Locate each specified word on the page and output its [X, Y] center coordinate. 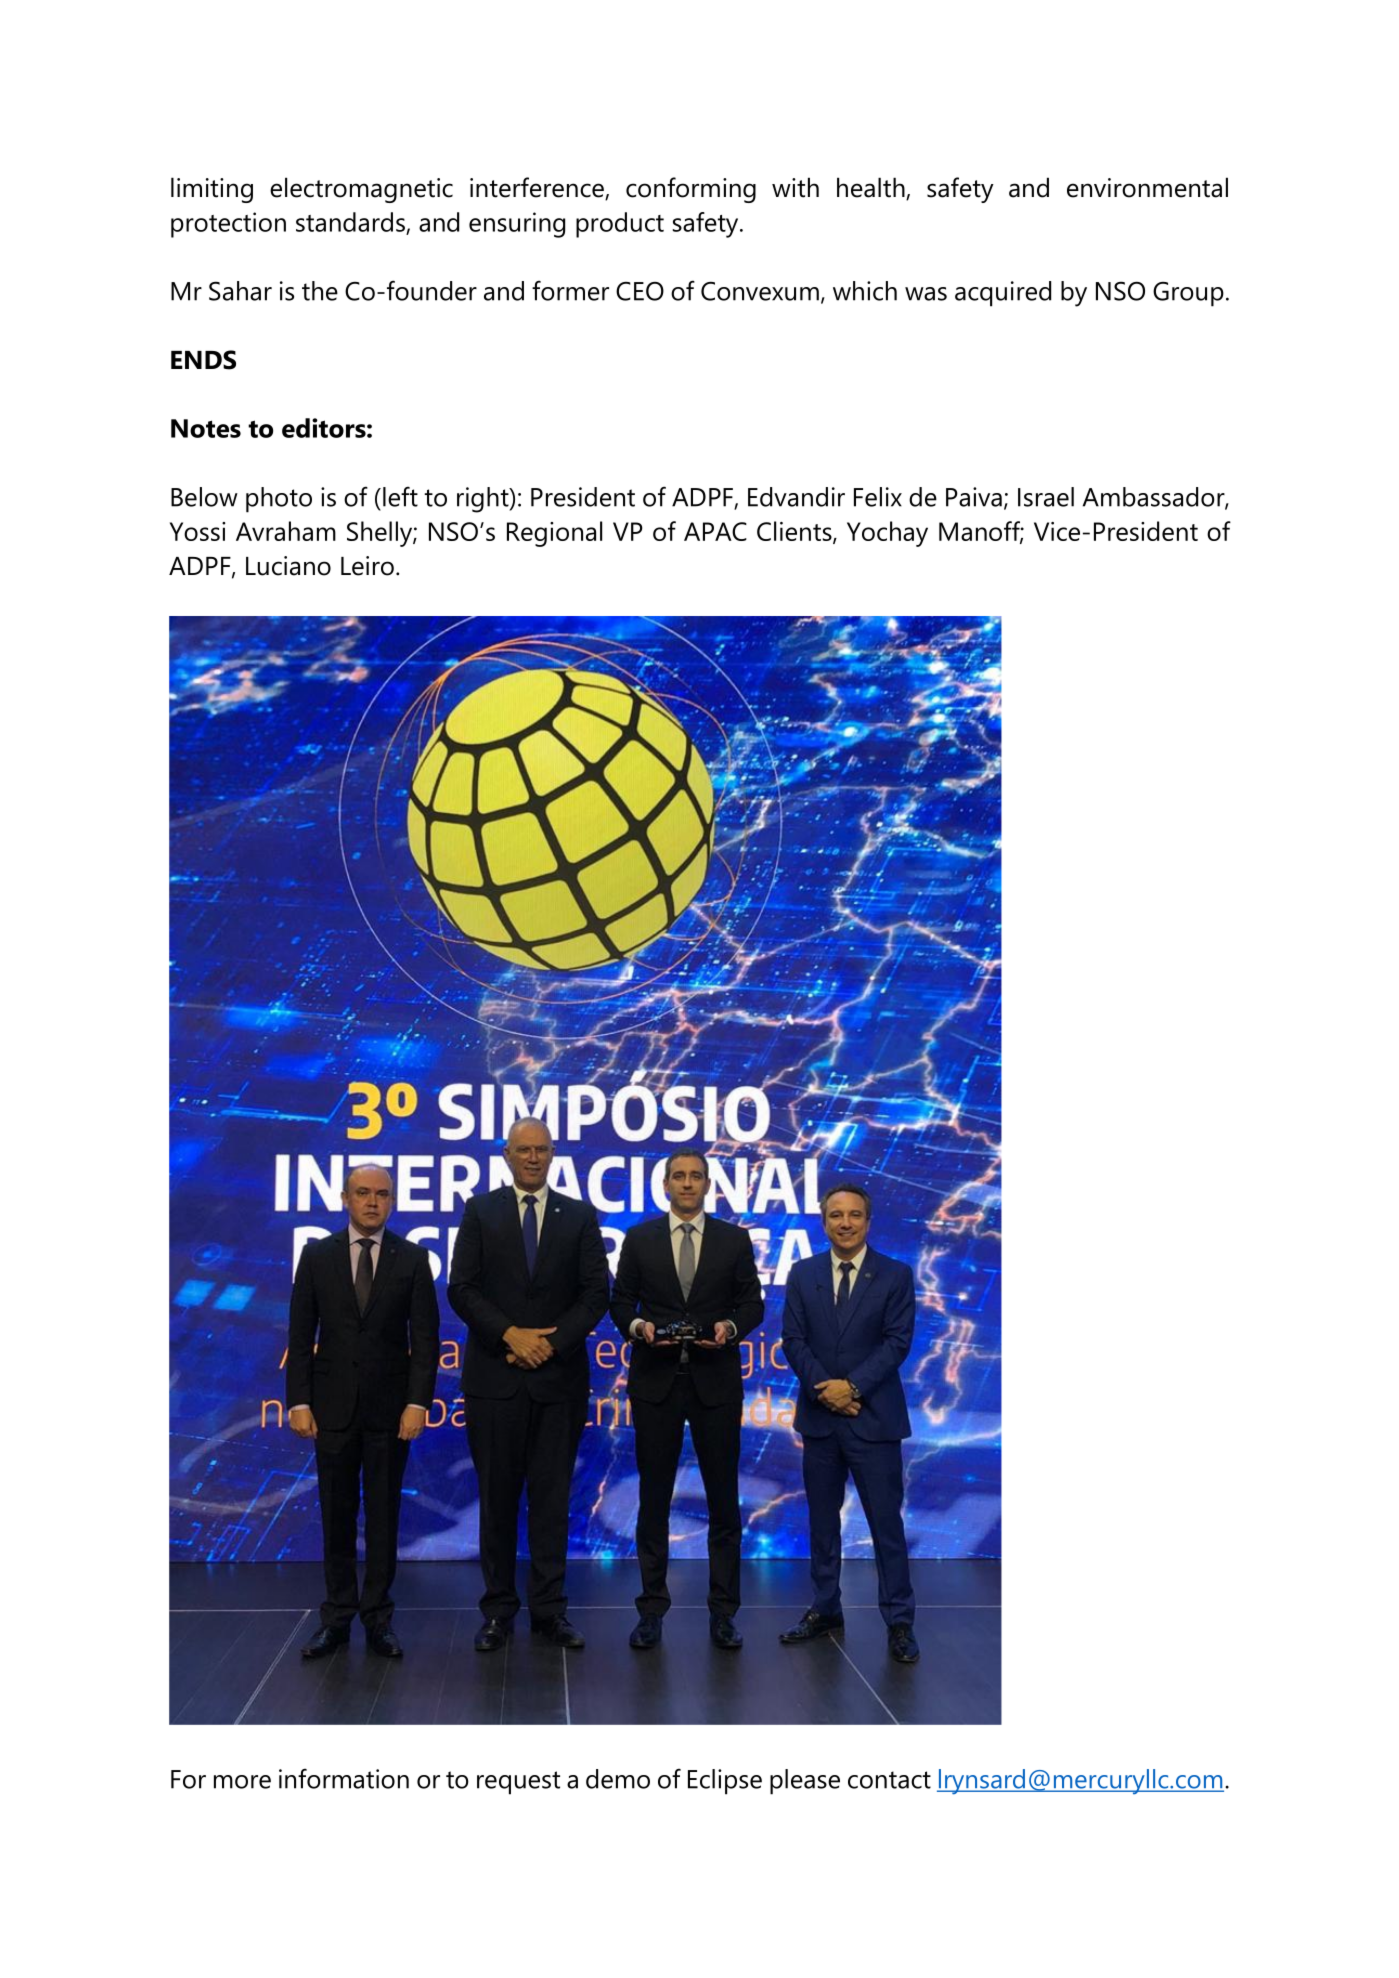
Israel [1046, 497]
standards [350, 222]
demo [618, 1779]
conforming [691, 190]
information [344, 1778]
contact [889, 1780]
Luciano [288, 566]
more [242, 1782]
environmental [1147, 187]
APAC [715, 531]
